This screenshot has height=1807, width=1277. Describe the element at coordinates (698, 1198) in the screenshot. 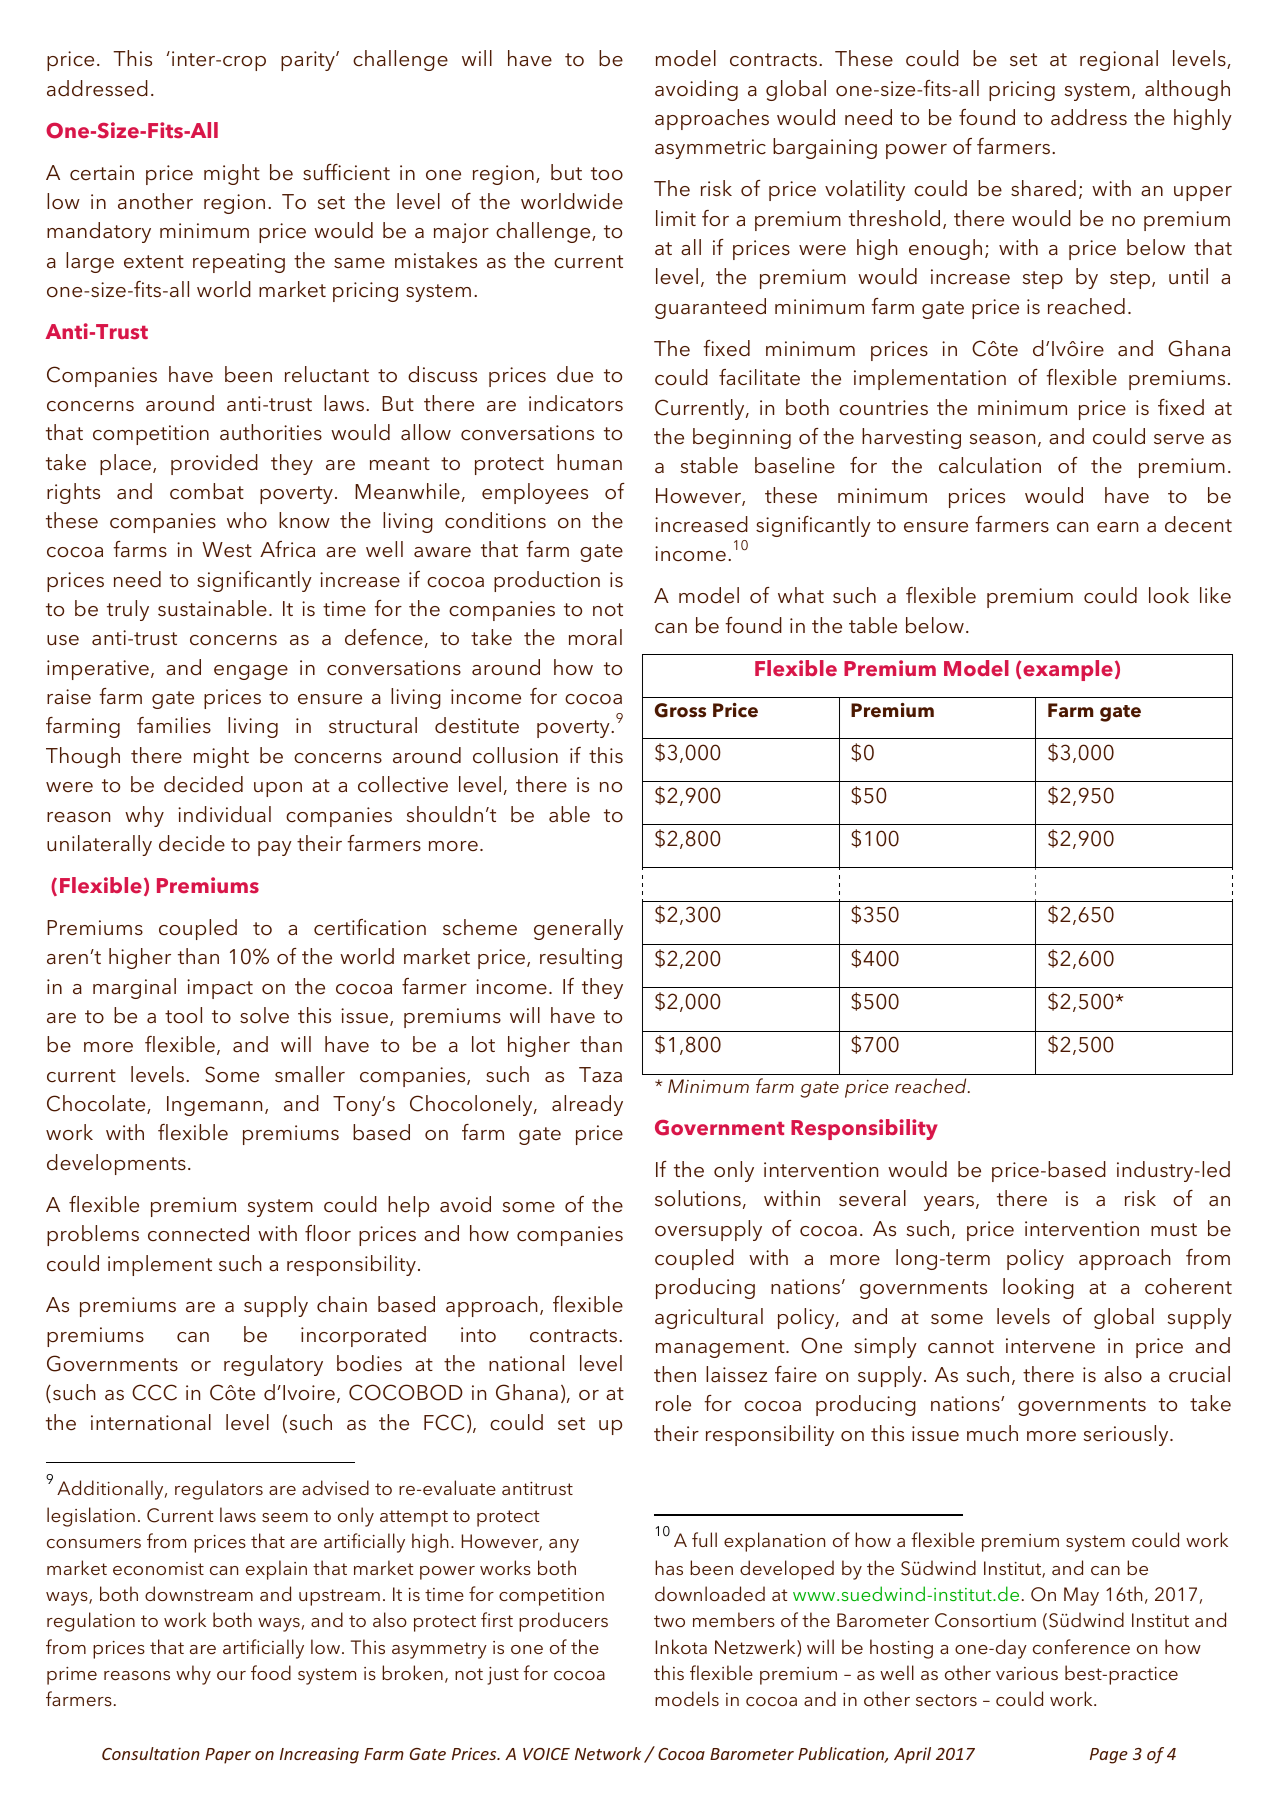

I see `solutions` at that location.
